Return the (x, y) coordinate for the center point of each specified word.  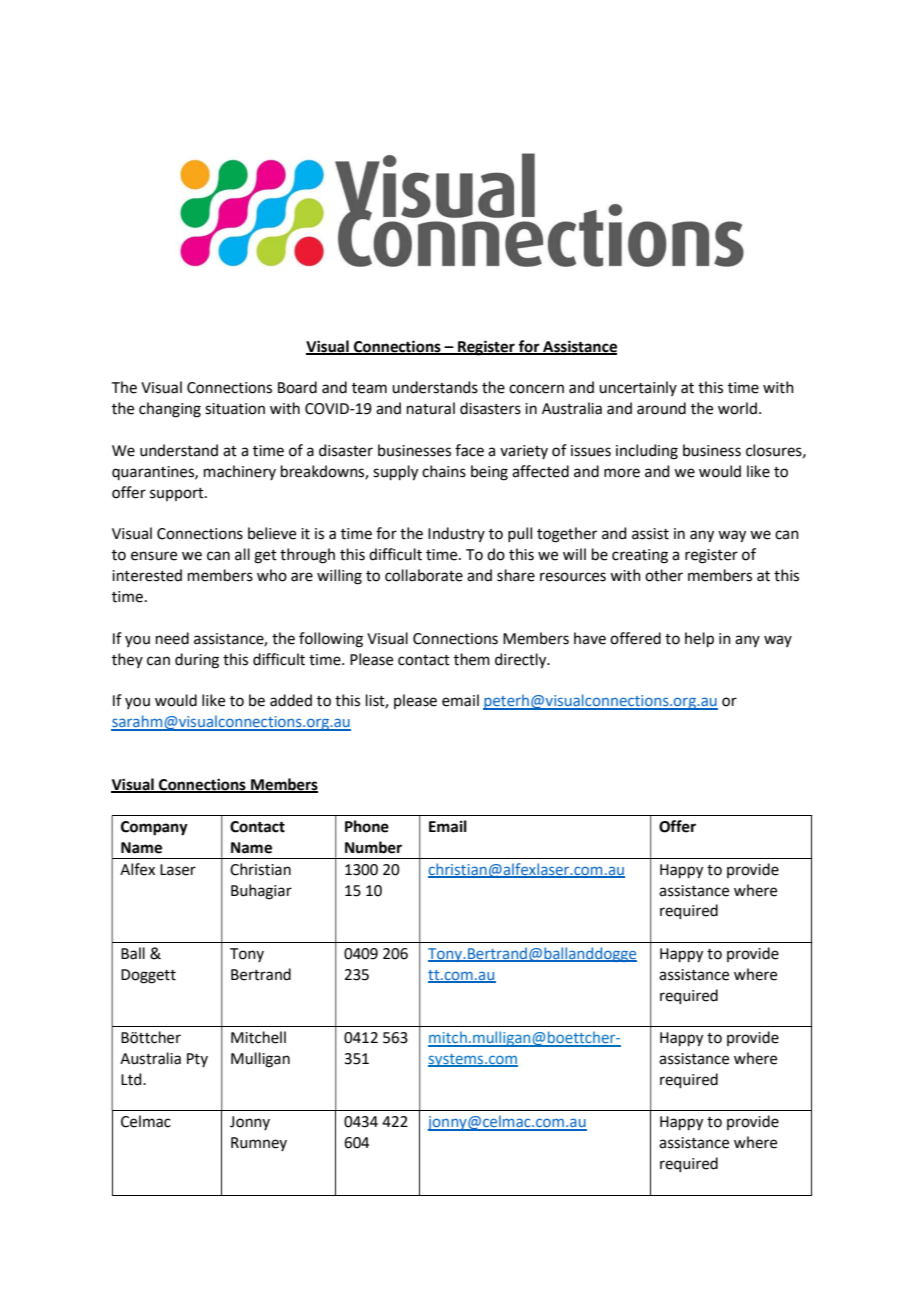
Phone (367, 826)
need (172, 638)
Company (154, 828)
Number (373, 847)
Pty (197, 1060)
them (472, 659)
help (699, 639)
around (661, 408)
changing (170, 410)
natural (431, 408)
